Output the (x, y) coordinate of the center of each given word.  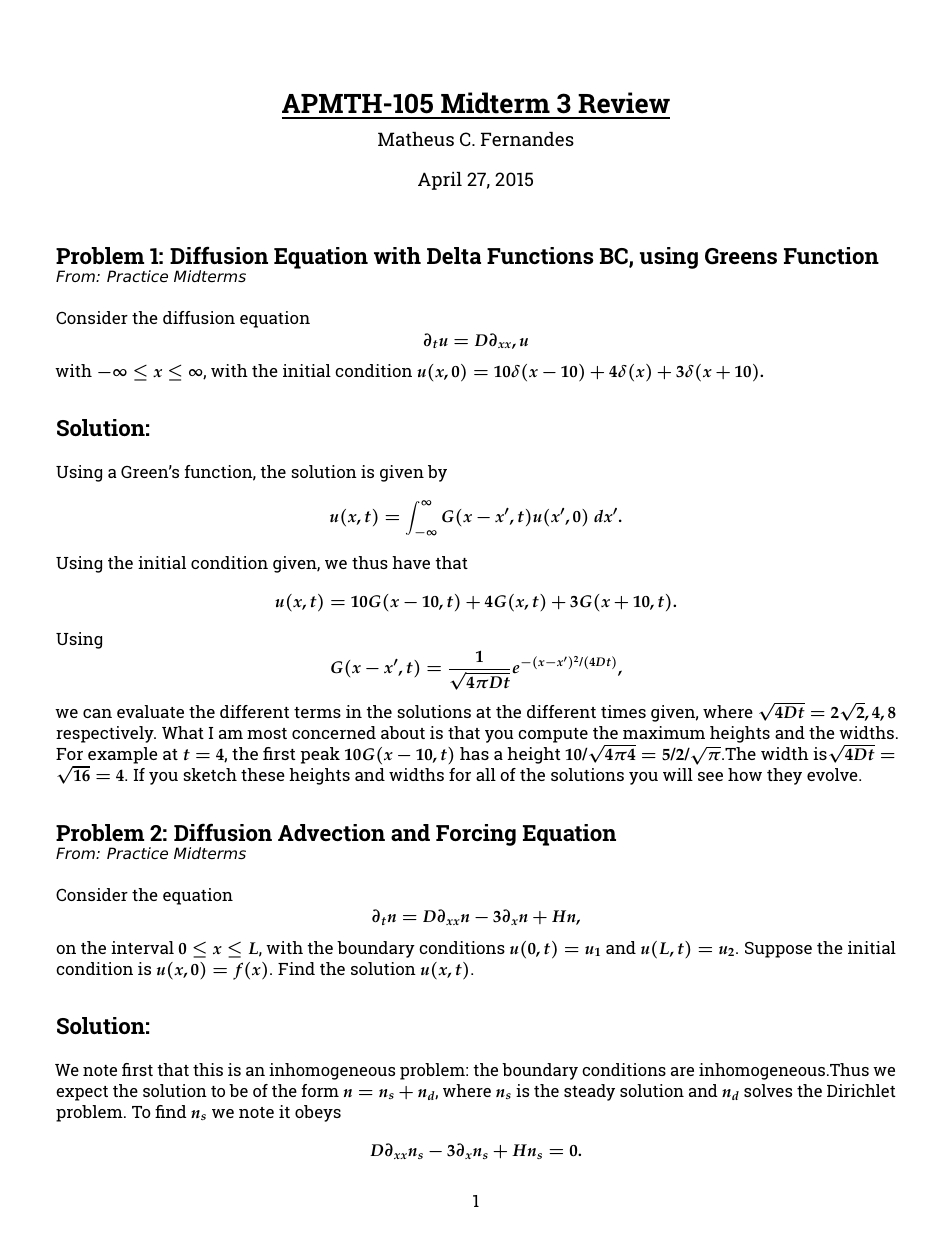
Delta (454, 256)
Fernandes (527, 139)
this (208, 1069)
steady (589, 1092)
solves (768, 1090)
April (440, 181)
